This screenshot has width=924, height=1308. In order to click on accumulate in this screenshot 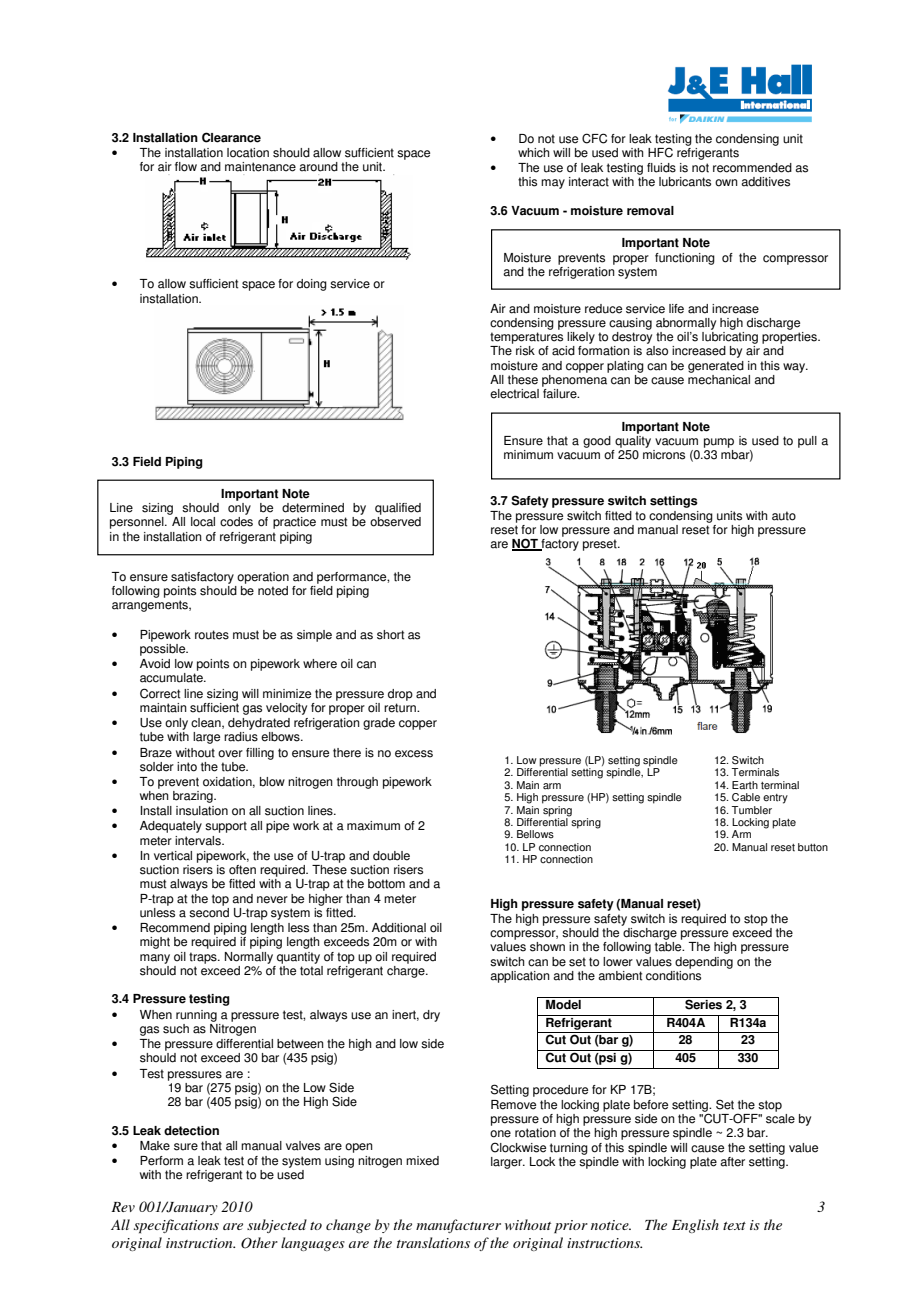, I will do `click(172, 678)`.
